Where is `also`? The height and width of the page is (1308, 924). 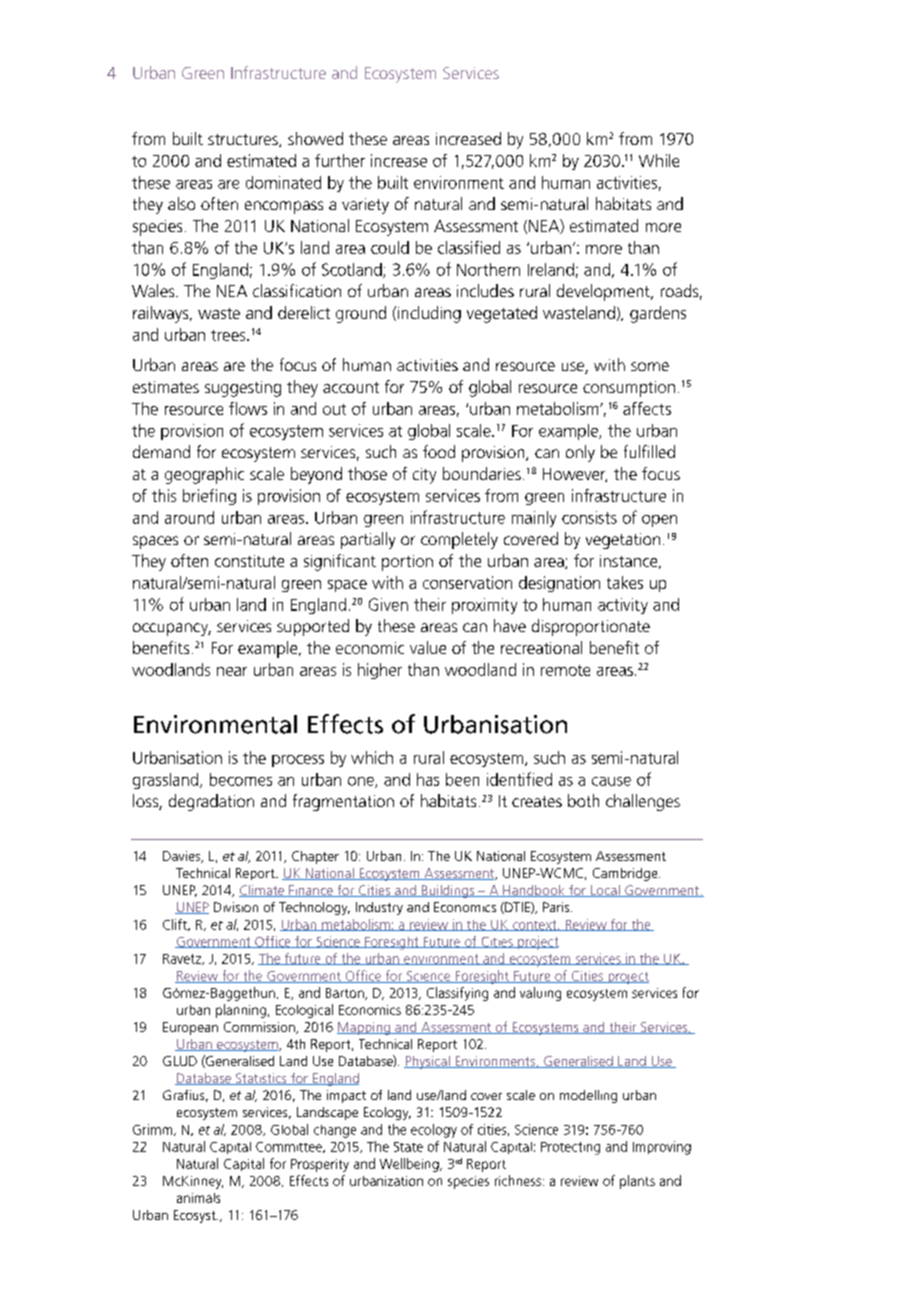
also is located at coordinates (181, 203).
